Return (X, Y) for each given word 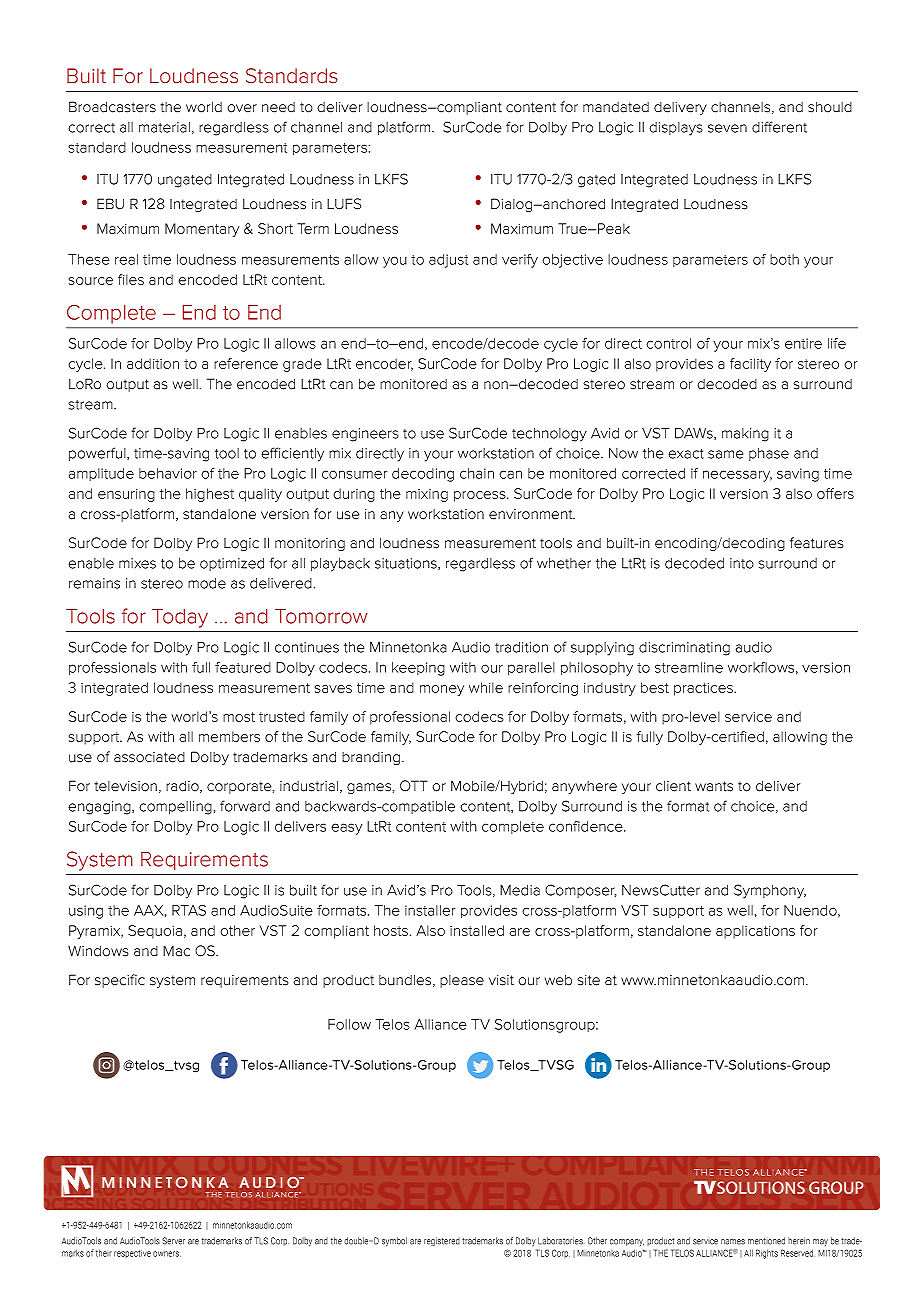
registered (442, 1241)
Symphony (770, 891)
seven (727, 128)
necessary (737, 476)
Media (520, 890)
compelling (175, 808)
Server (174, 1241)
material (164, 127)
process (481, 496)
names (733, 1242)
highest (210, 495)
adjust (448, 261)
